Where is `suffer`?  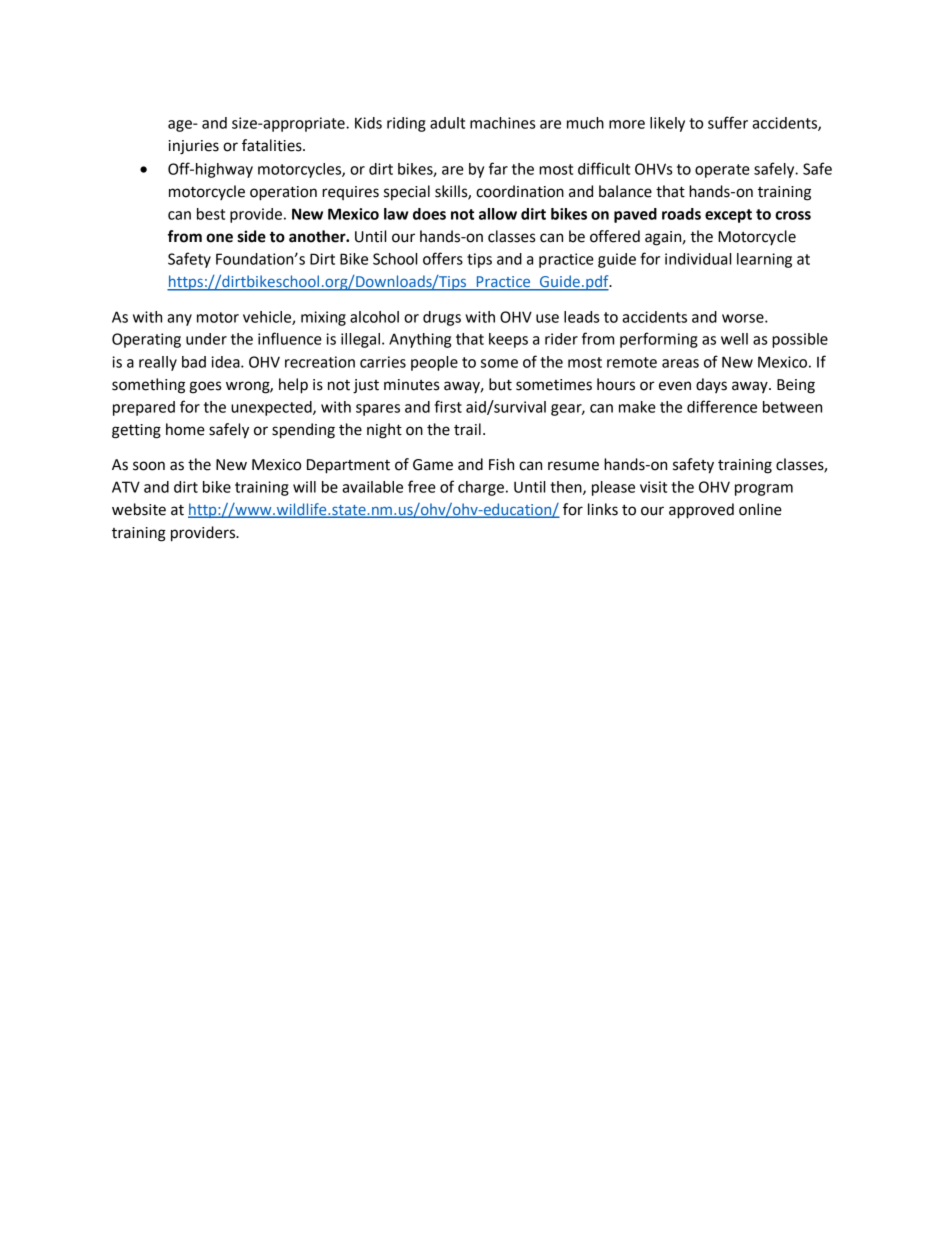 suffer is located at coordinates (728, 122).
